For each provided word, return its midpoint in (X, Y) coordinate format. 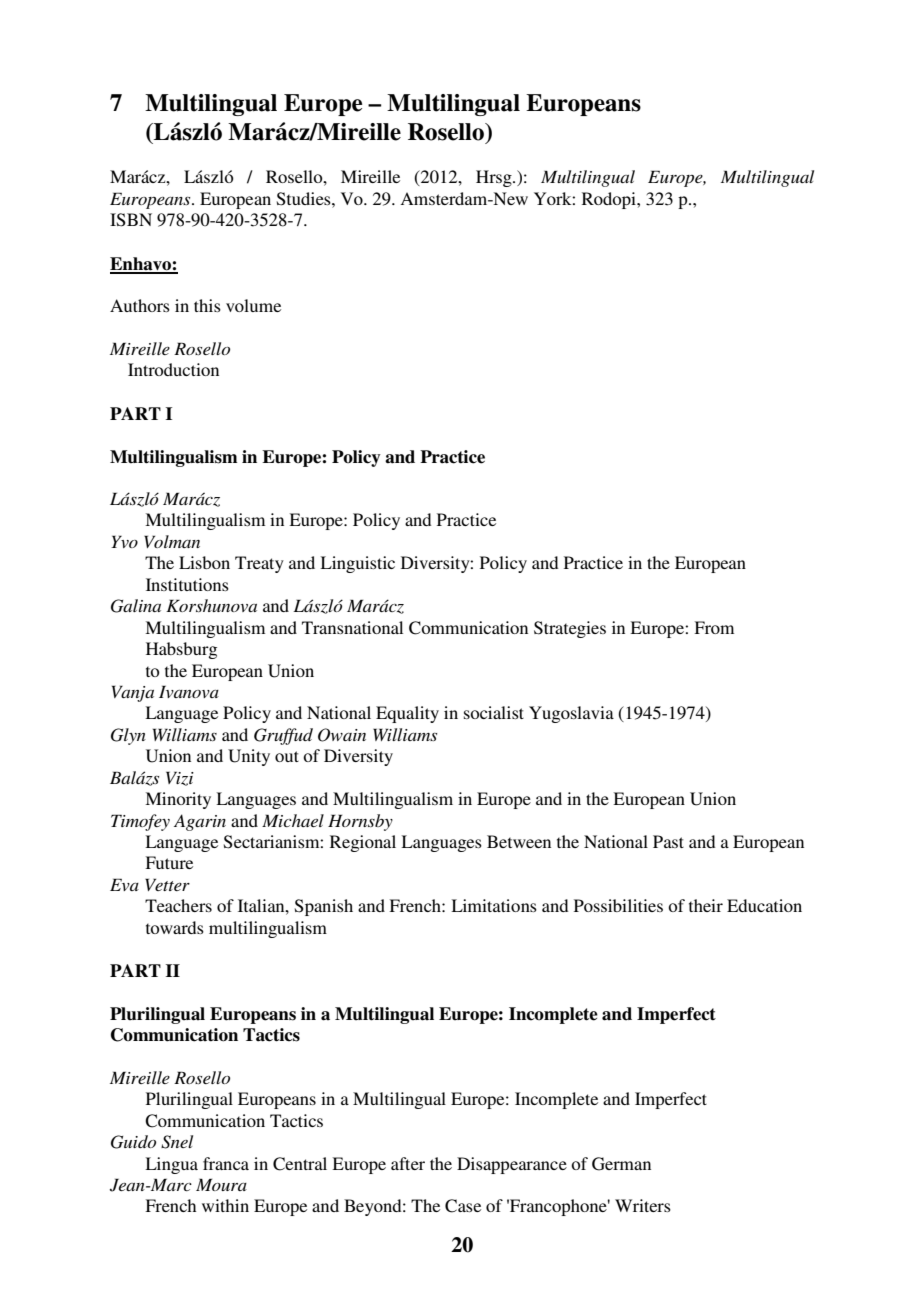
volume (253, 305)
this (207, 305)
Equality (407, 714)
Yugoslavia (571, 714)
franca (226, 1163)
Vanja (133, 693)
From (714, 627)
